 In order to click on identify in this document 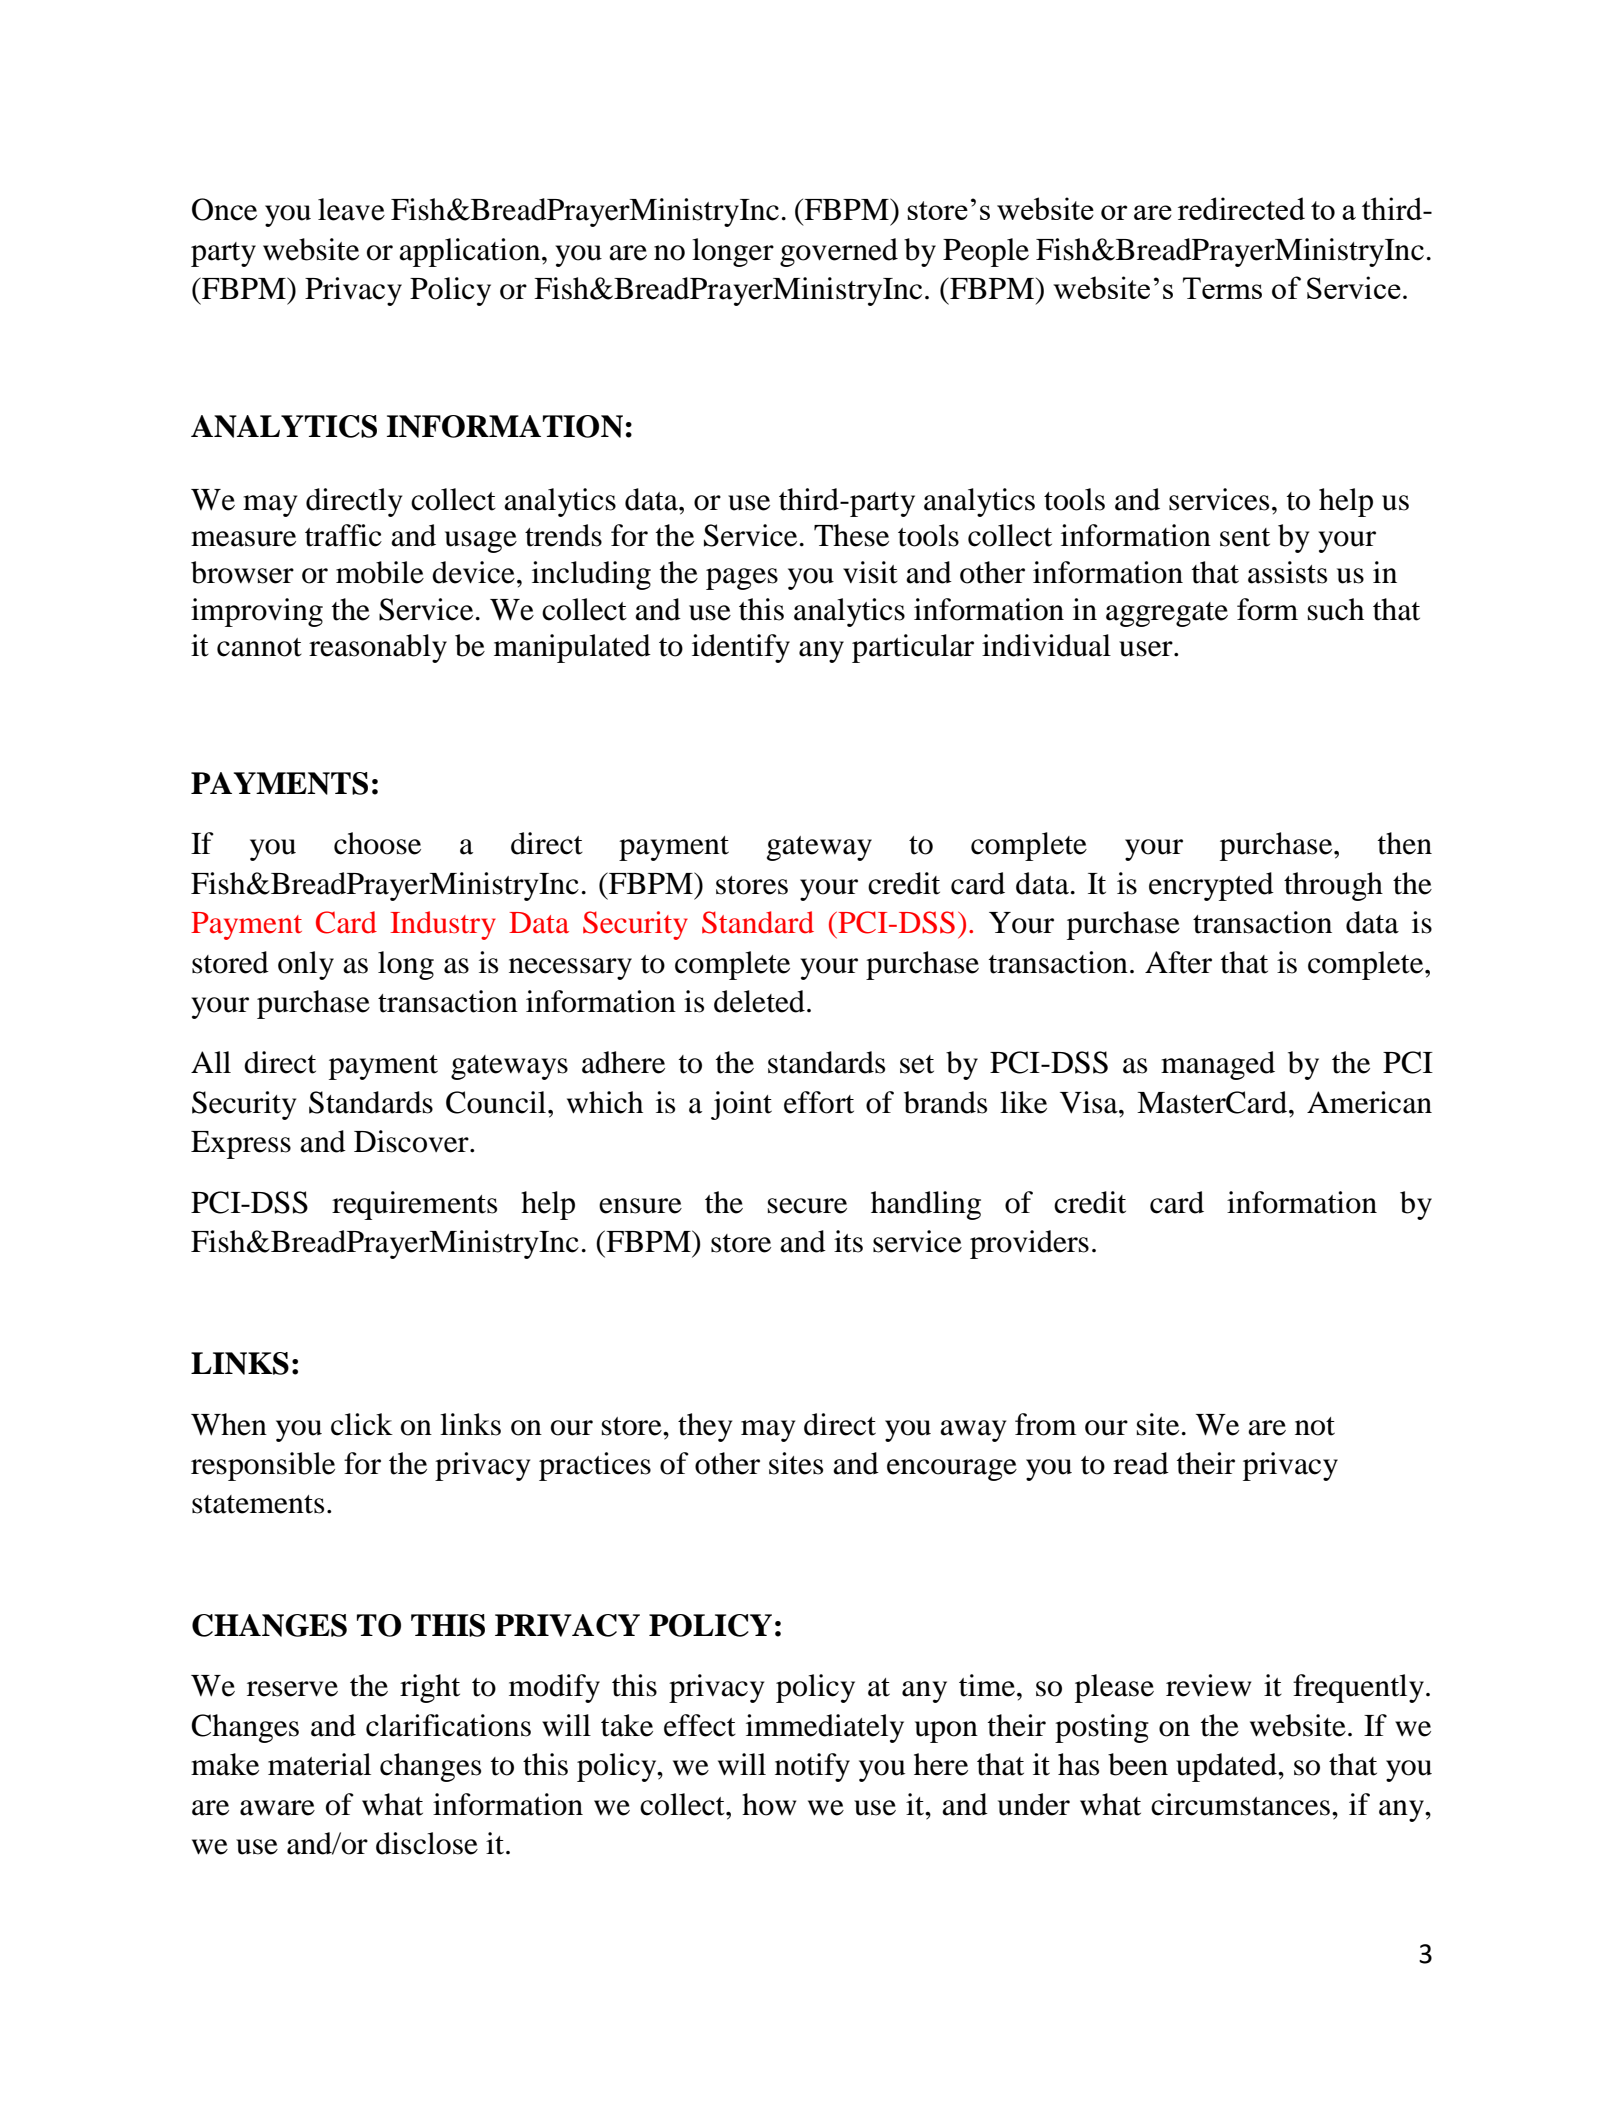, I will do `click(741, 648)`.
